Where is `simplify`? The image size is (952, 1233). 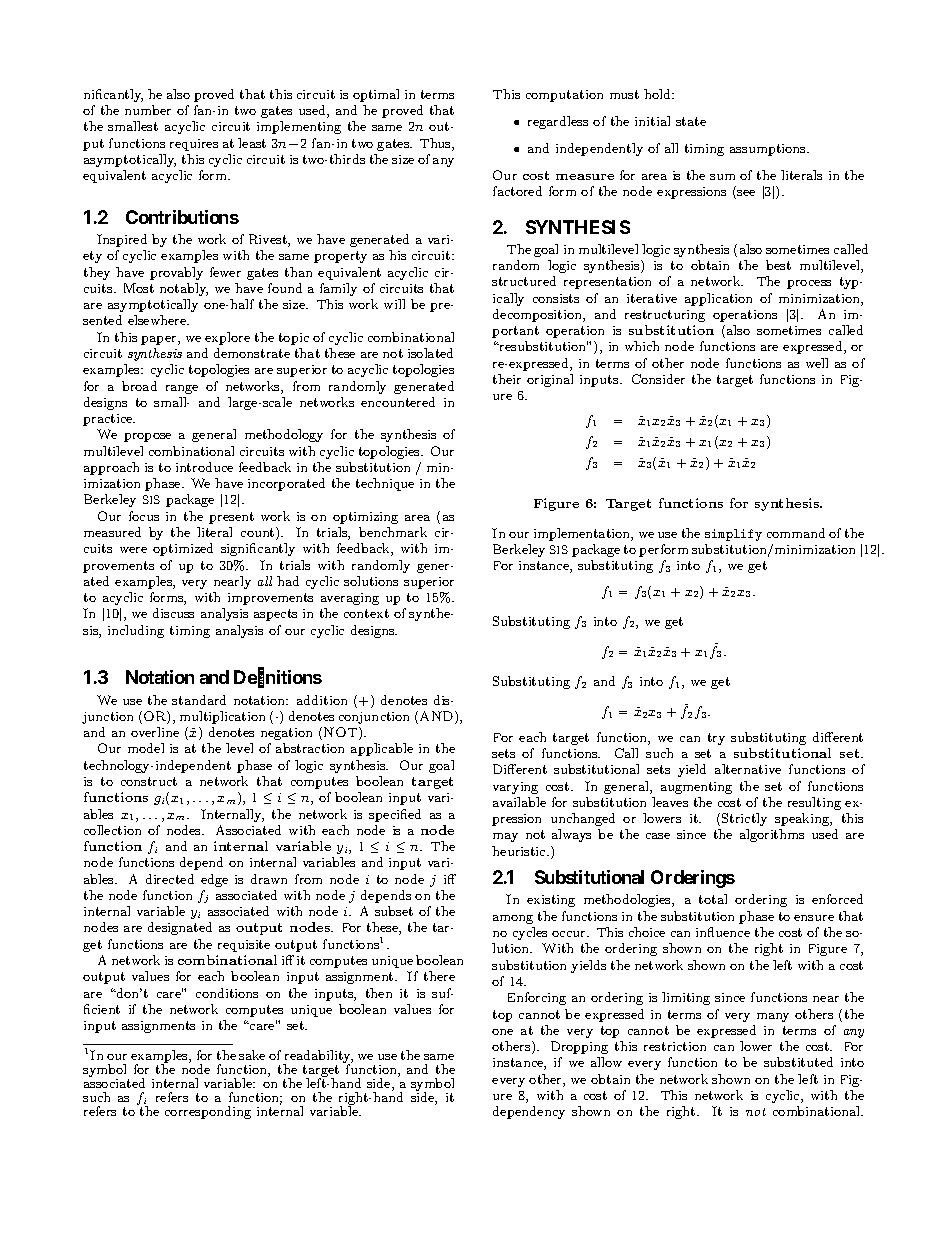
simplify is located at coordinates (733, 535).
